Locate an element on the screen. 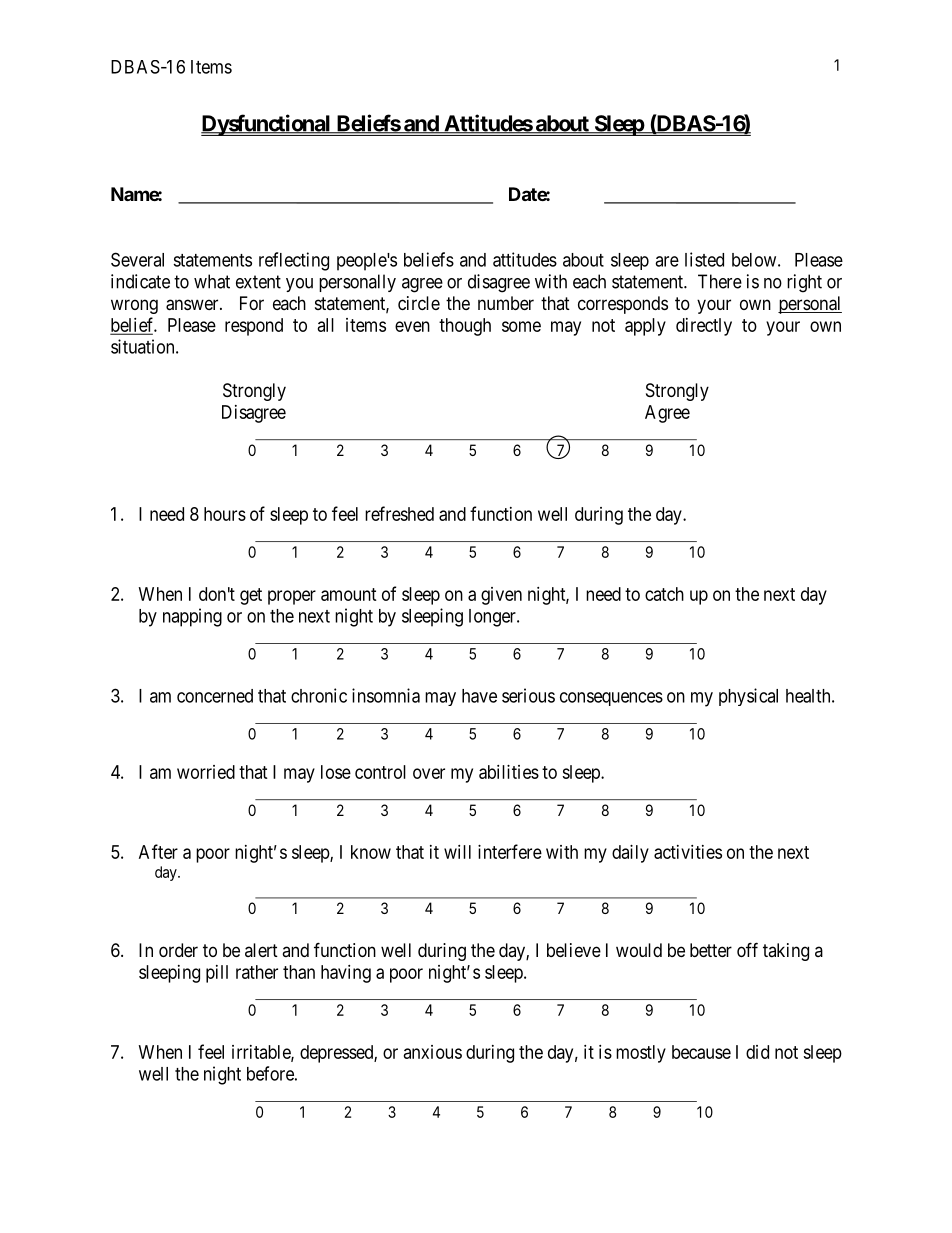 This screenshot has width=952, height=1233. given is located at coordinates (501, 596).
